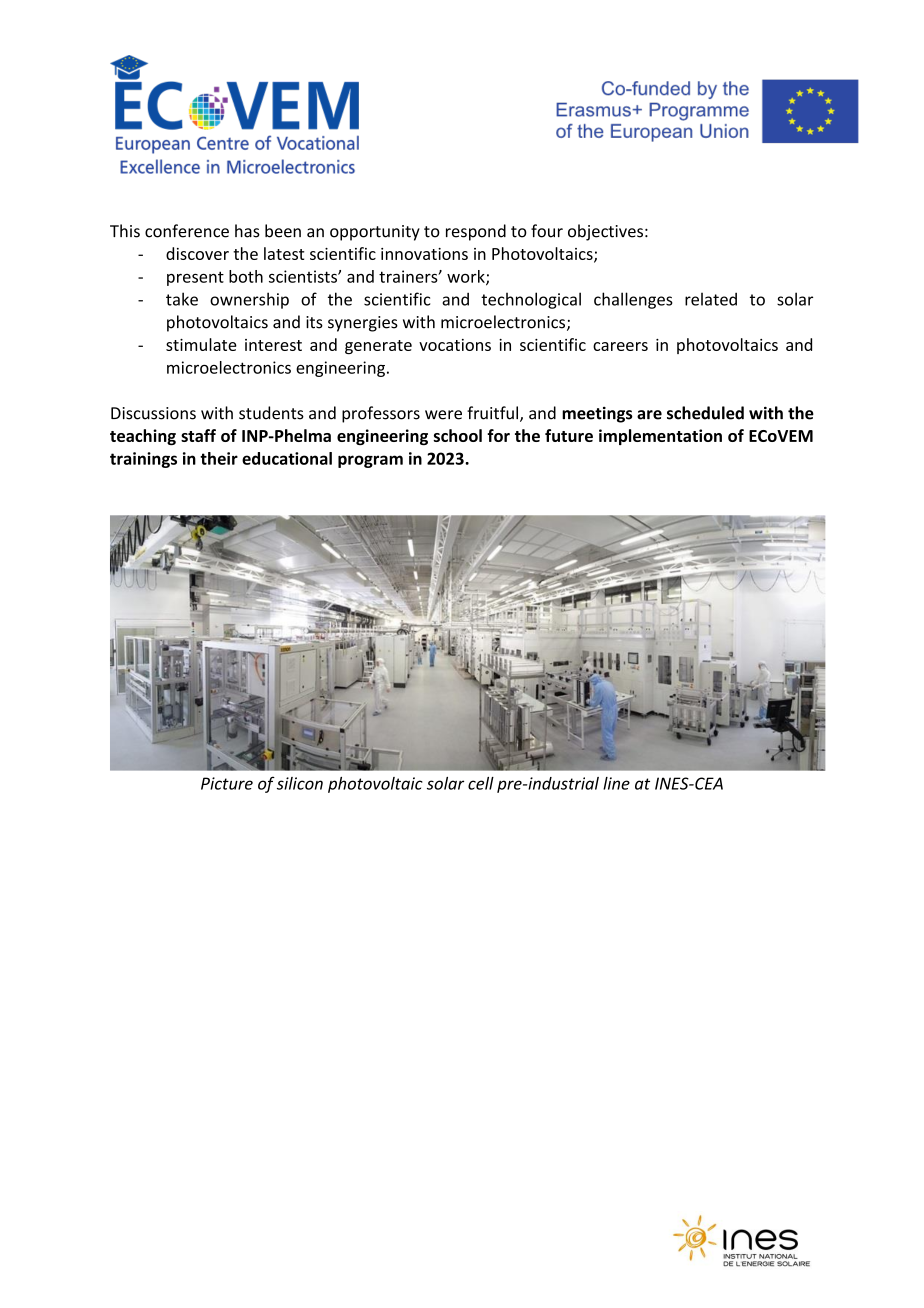  I want to click on implementation, so click(660, 437).
